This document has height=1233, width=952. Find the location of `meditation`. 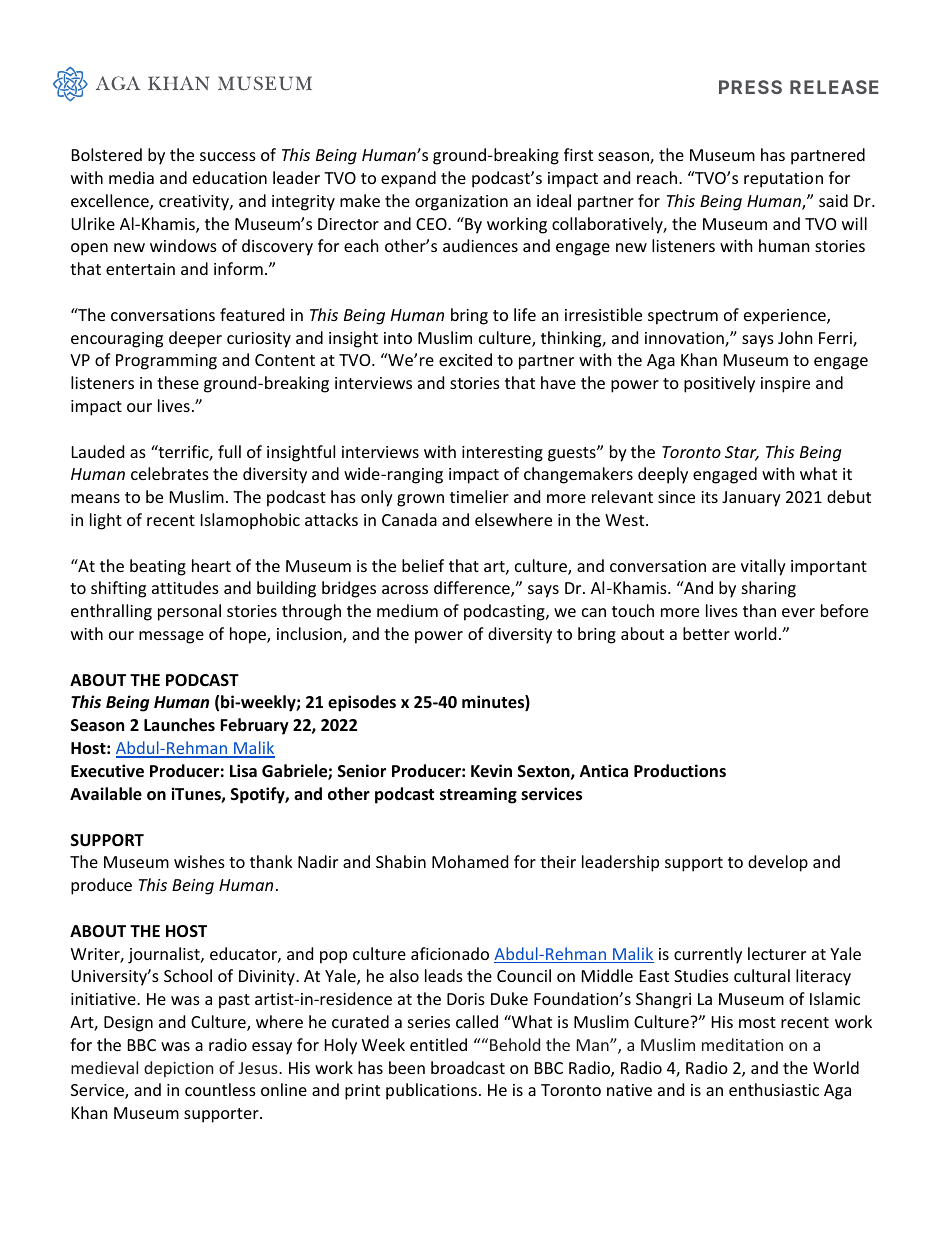

meditation is located at coordinates (742, 1044).
